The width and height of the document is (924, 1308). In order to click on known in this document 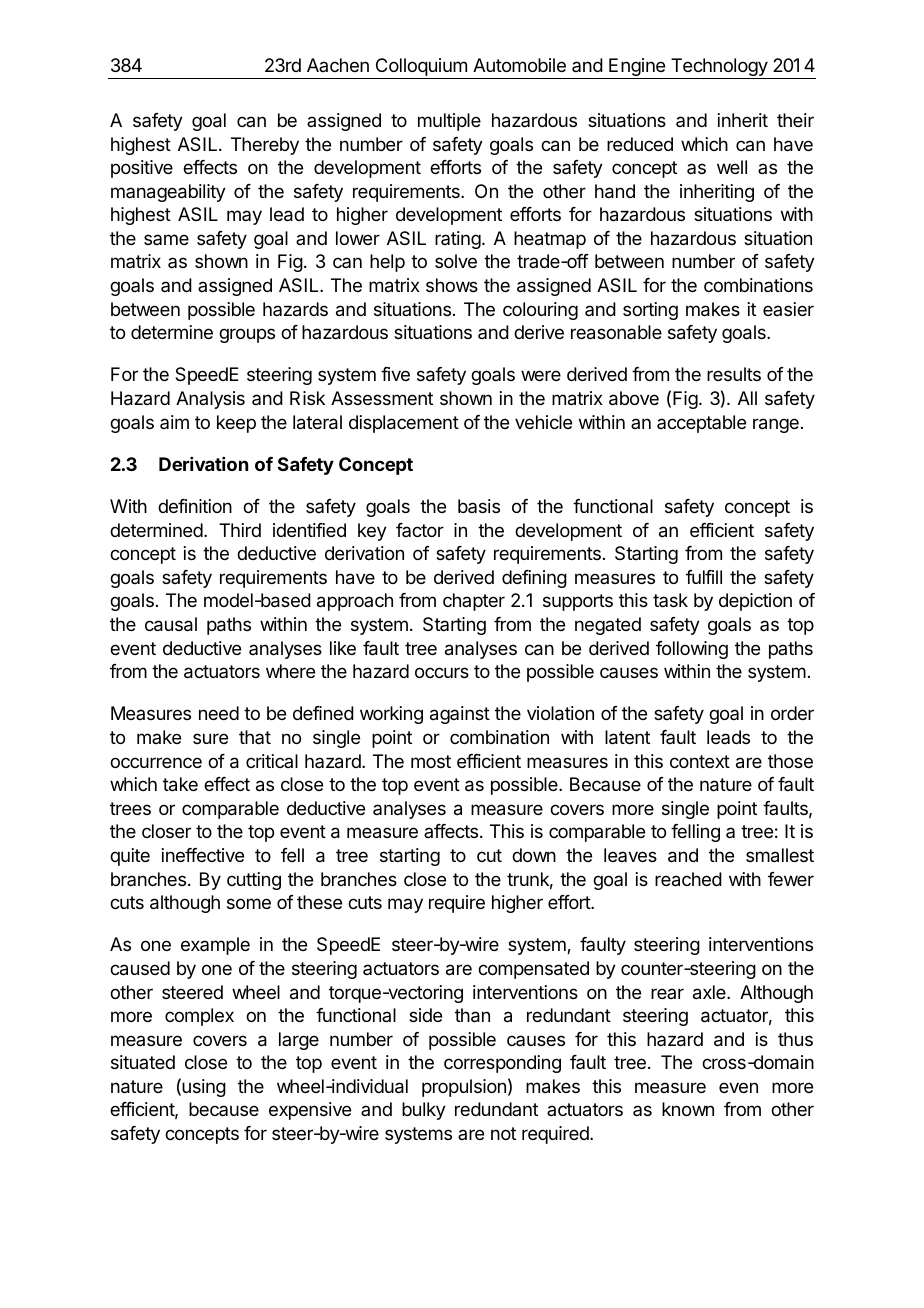, I will do `click(688, 1109)`.
